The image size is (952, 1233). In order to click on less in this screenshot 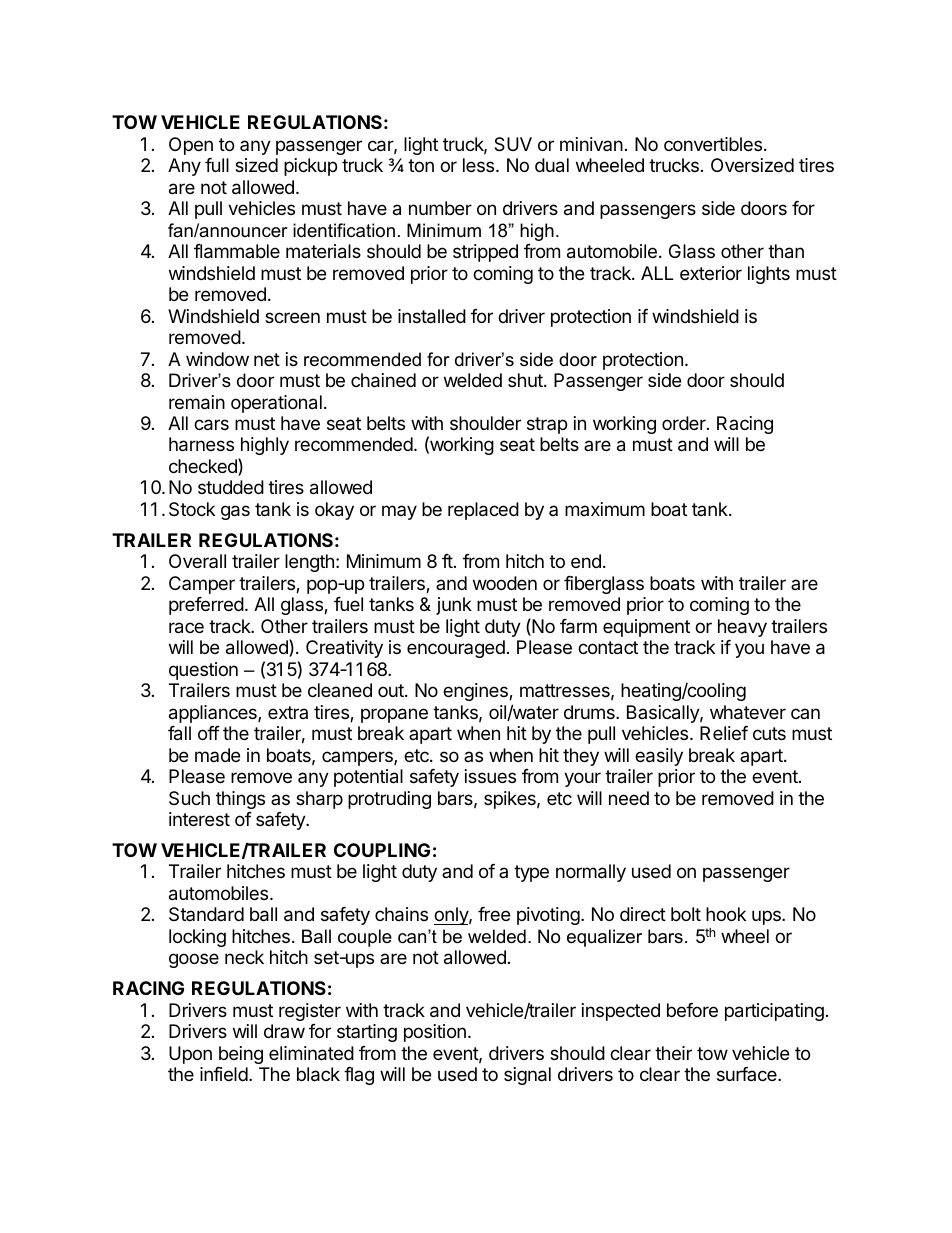, I will do `click(480, 165)`.
